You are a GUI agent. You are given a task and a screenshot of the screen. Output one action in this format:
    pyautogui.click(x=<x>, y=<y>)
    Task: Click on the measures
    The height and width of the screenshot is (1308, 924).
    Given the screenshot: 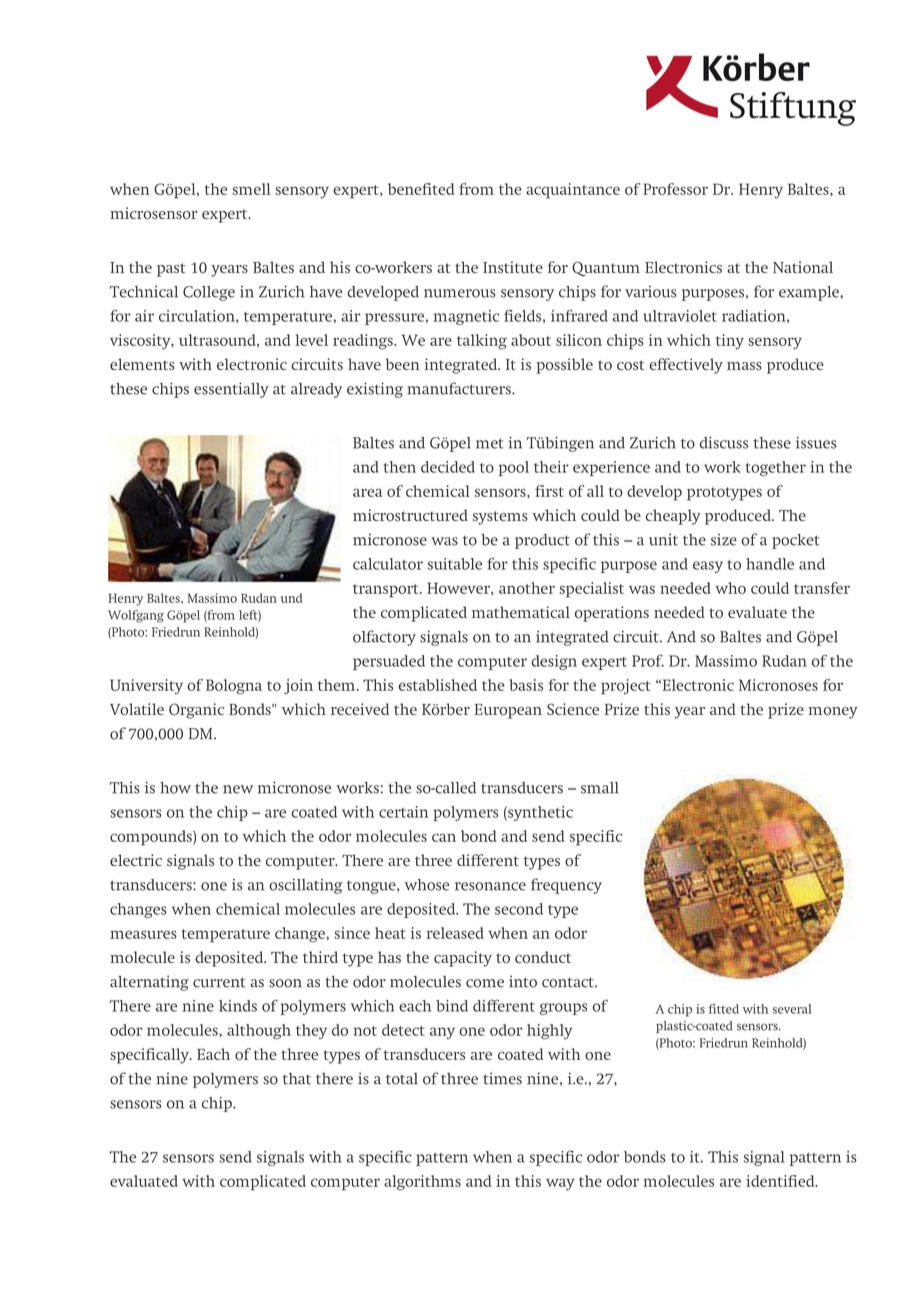 What is the action you would take?
    pyautogui.click(x=143, y=934)
